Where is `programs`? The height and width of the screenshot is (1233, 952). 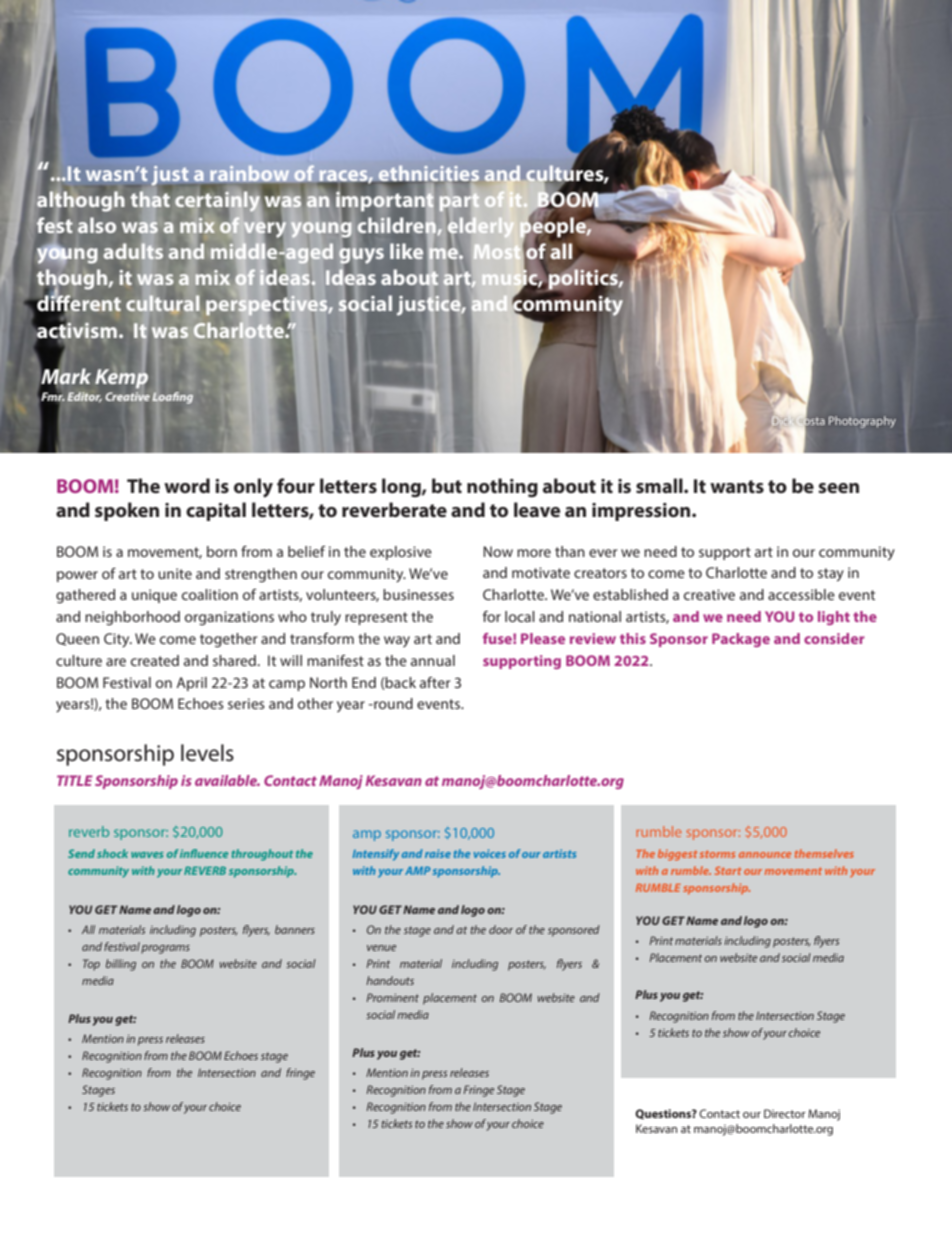 programs is located at coordinates (165, 949).
